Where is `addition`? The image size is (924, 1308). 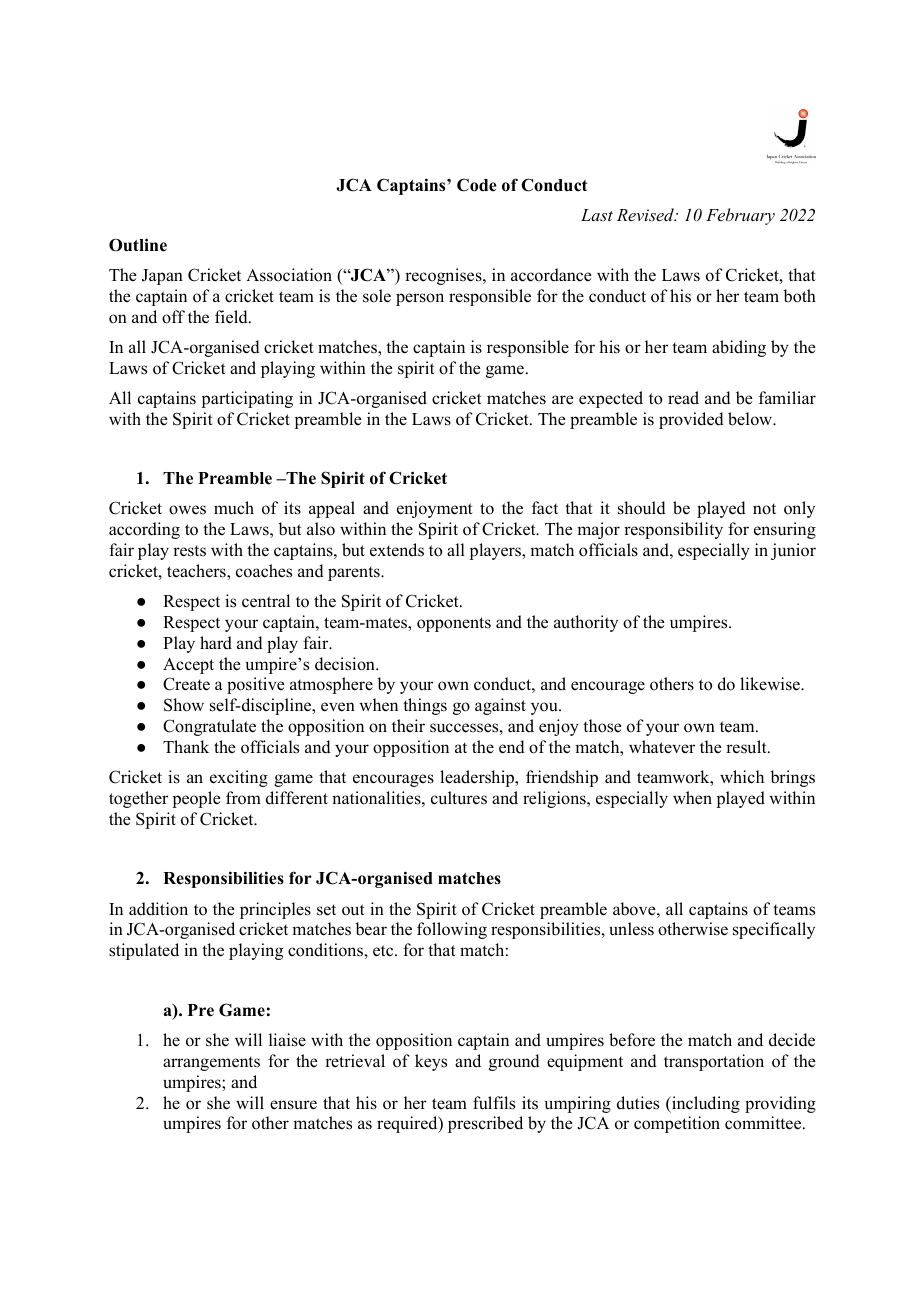 addition is located at coordinates (158, 909).
